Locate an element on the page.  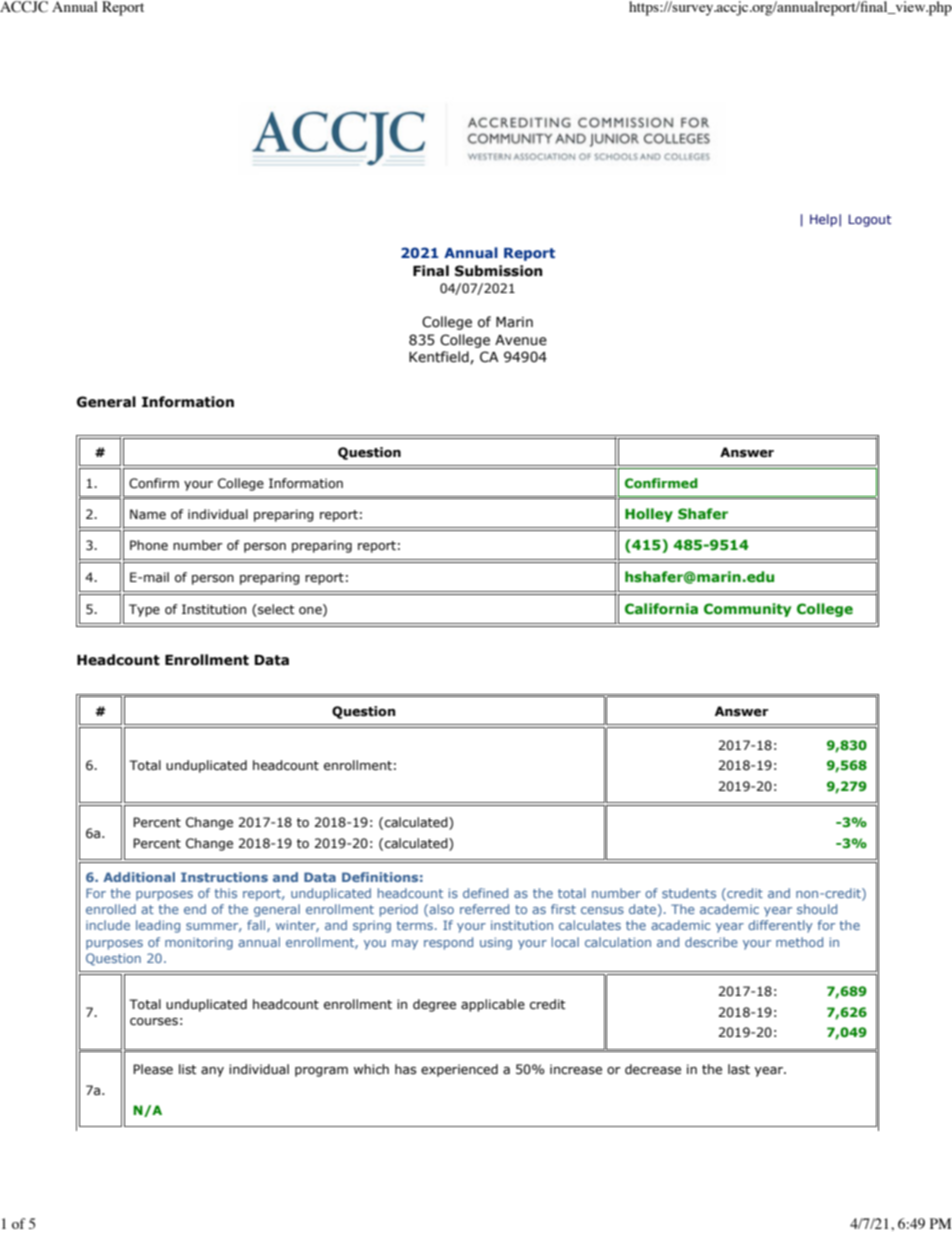
experienced is located at coordinates (459, 1070).
